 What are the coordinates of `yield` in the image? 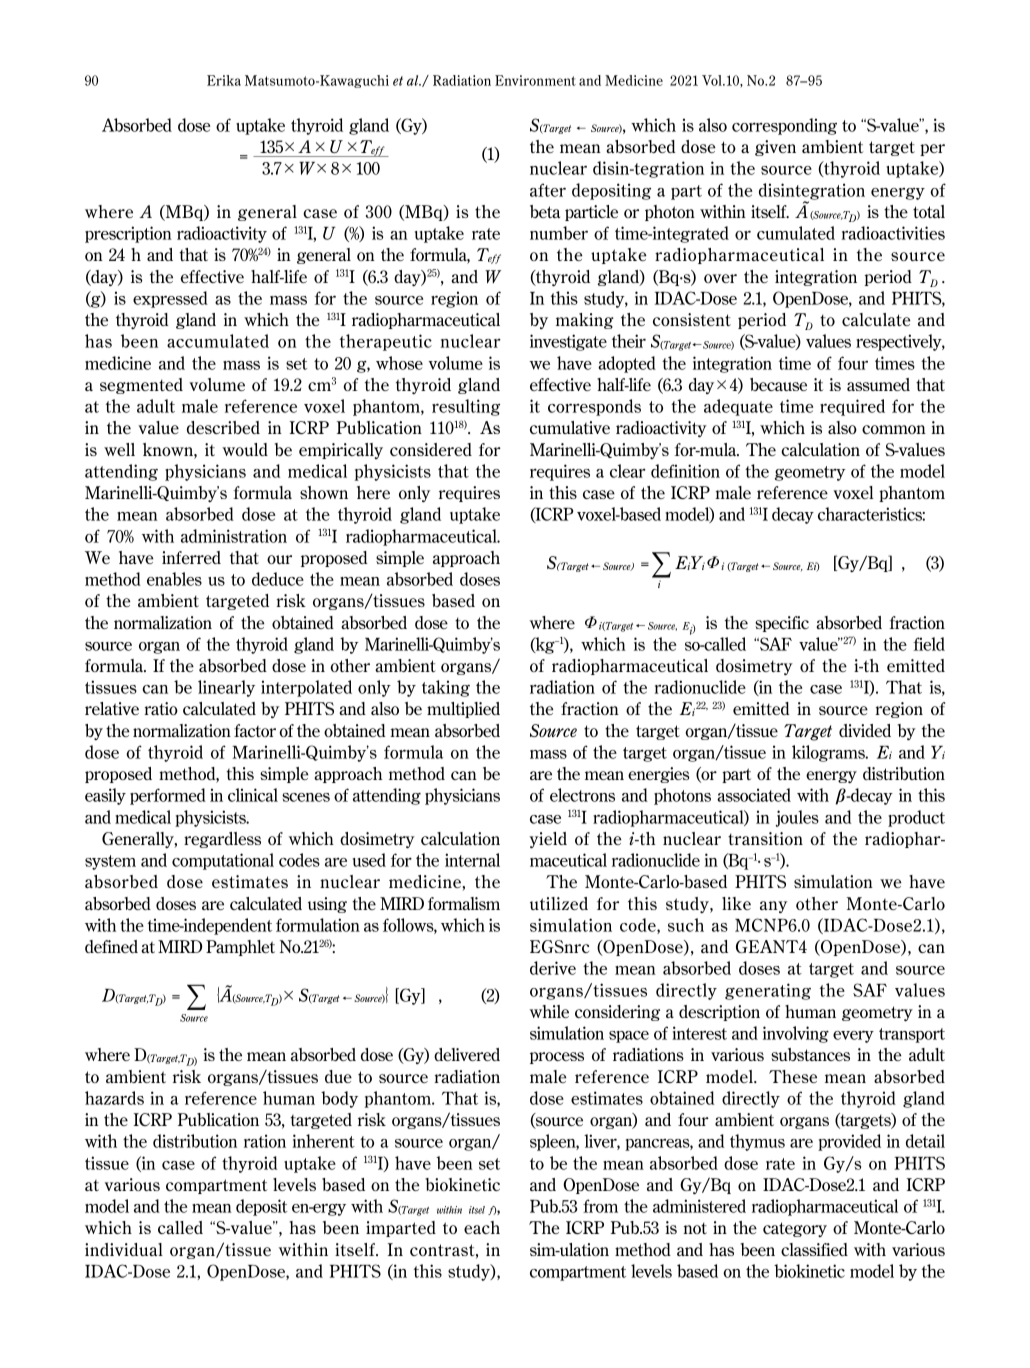 It's located at (548, 840).
